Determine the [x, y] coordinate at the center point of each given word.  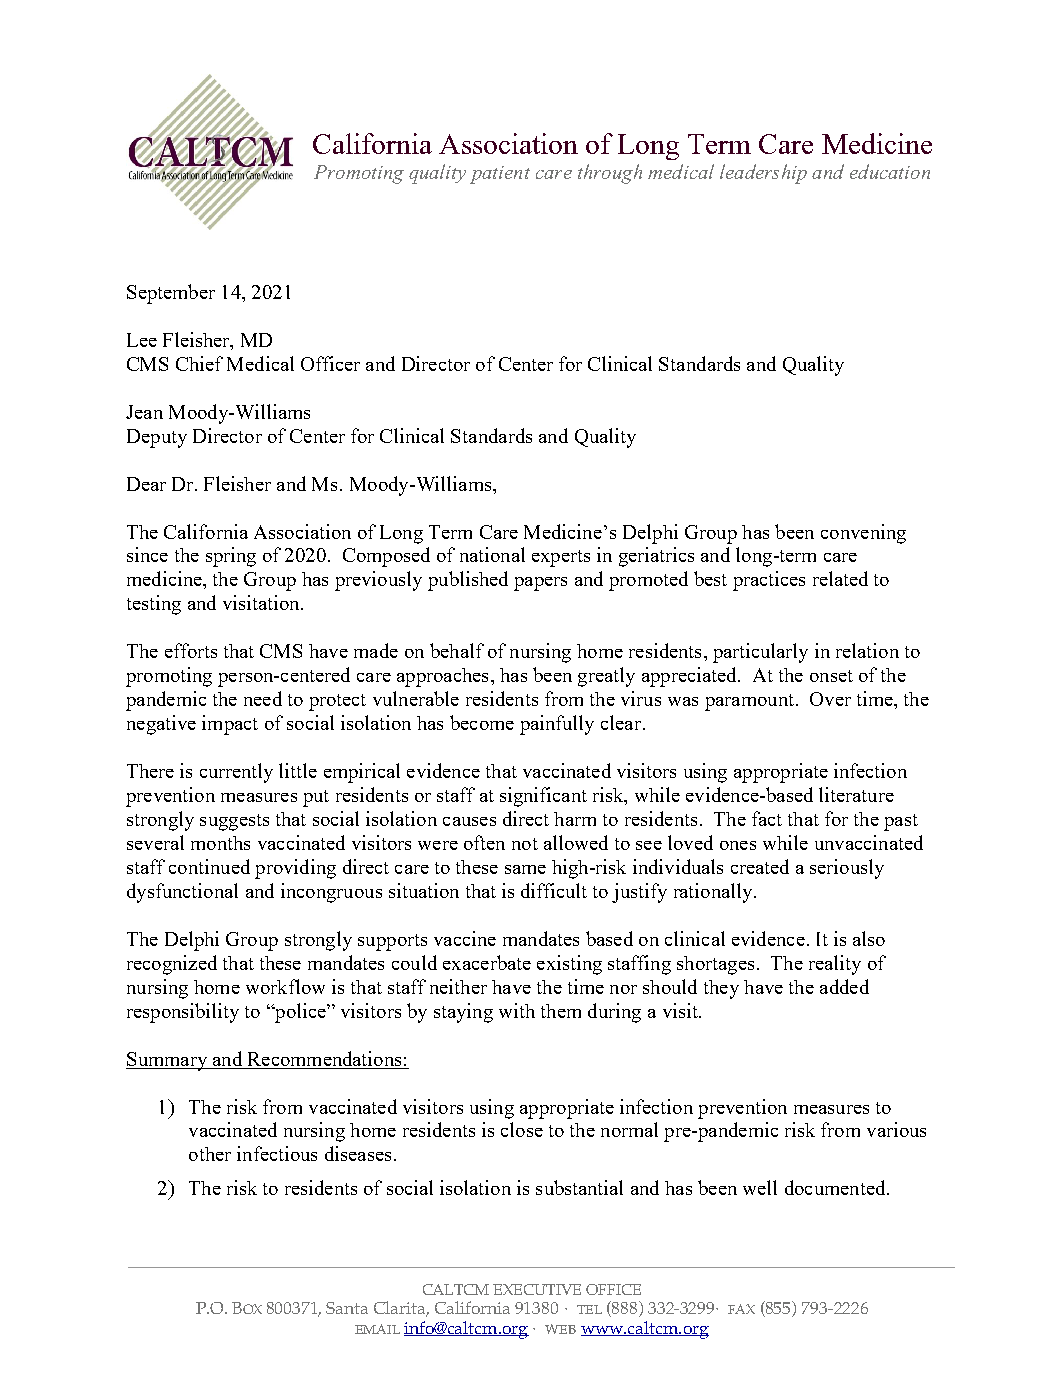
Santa [347, 1308]
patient [500, 175]
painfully [557, 725]
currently [236, 773]
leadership [763, 174]
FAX [741, 1309]
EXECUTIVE [537, 1289]
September [171, 294]
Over [830, 699]
